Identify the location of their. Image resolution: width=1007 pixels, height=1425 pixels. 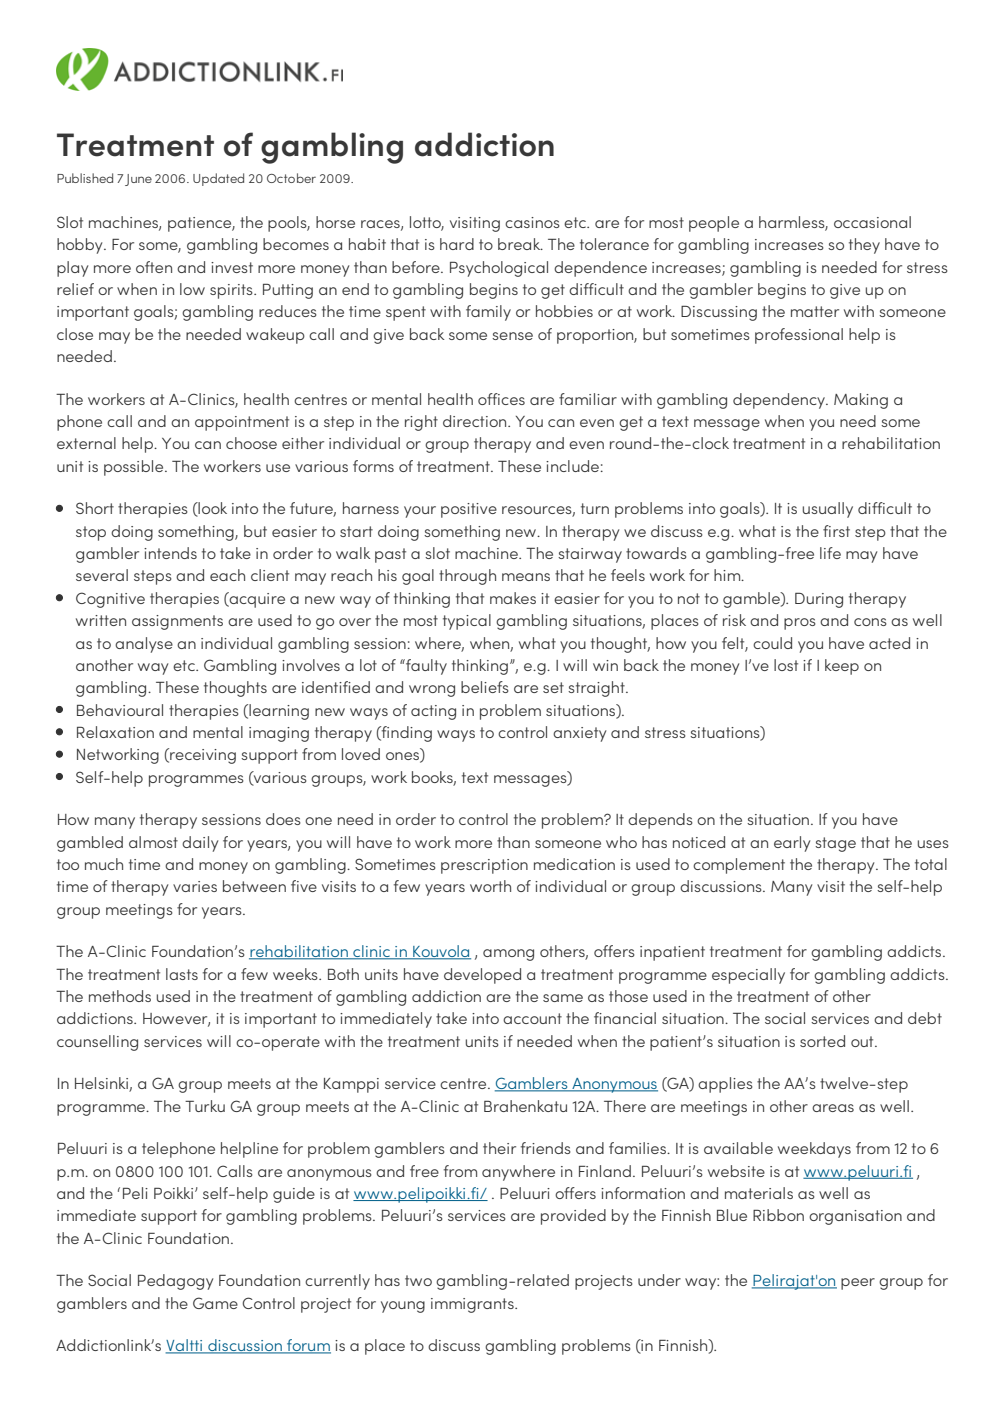
(499, 1148).
